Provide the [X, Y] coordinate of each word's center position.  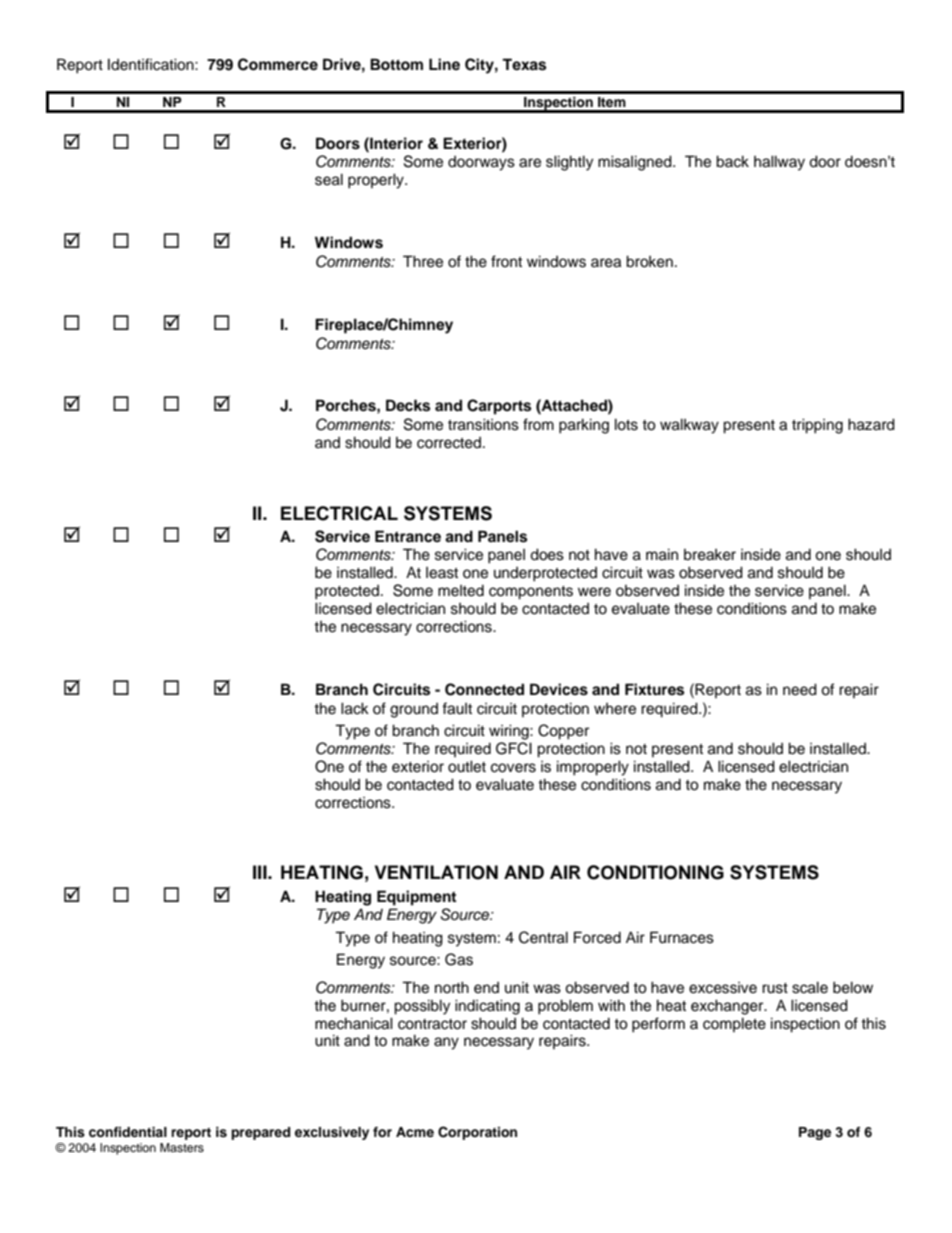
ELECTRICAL [339, 513]
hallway [779, 163]
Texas [524, 64]
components [531, 593]
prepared [260, 1133]
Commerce [278, 64]
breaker [710, 555]
